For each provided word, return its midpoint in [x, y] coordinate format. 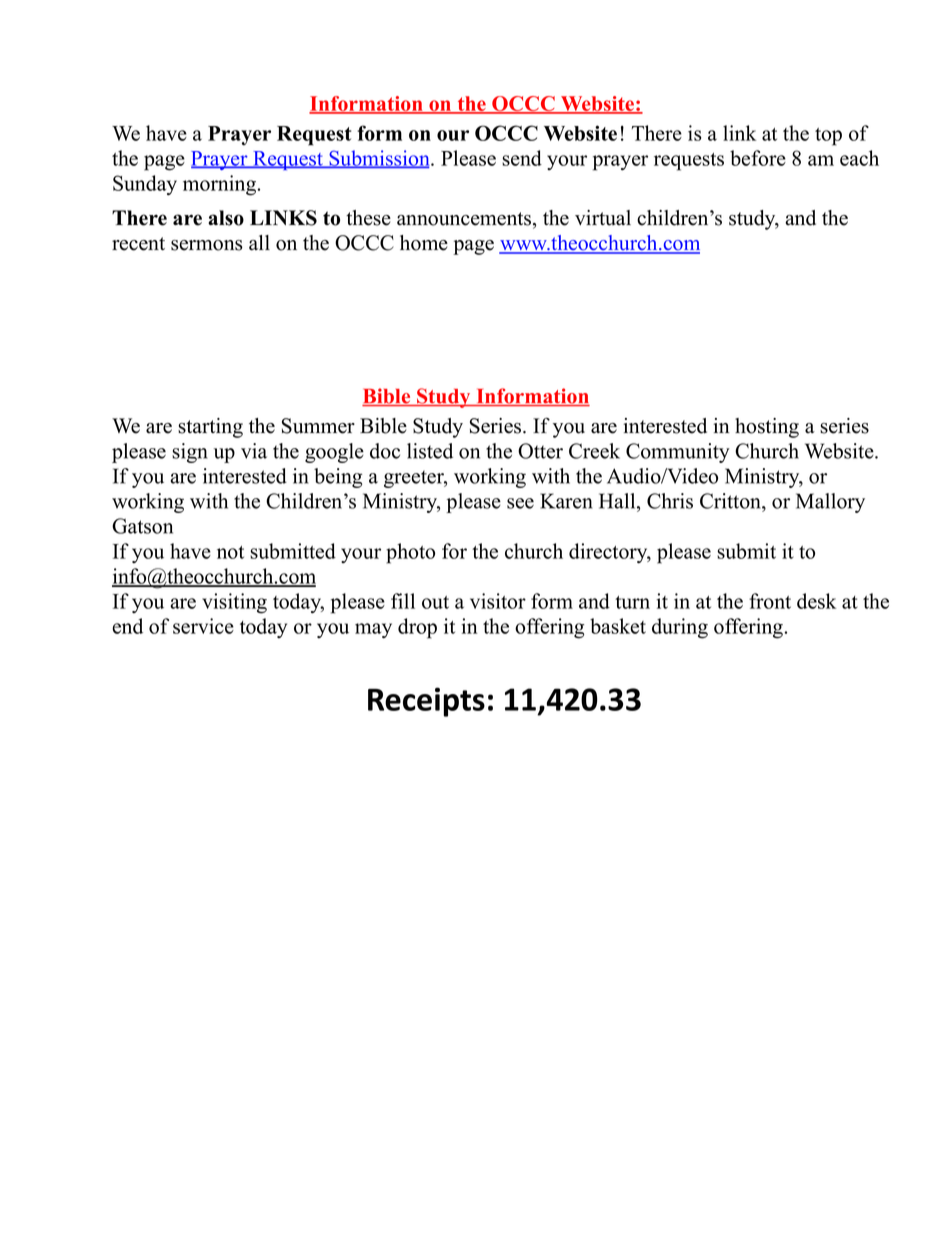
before [758, 158]
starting [210, 428]
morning [221, 185]
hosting [767, 428]
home [424, 243]
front [770, 601]
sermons [207, 245]
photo [410, 553]
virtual [603, 218]
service [203, 626]
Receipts [426, 702]
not [230, 552]
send [522, 158]
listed [430, 451]
